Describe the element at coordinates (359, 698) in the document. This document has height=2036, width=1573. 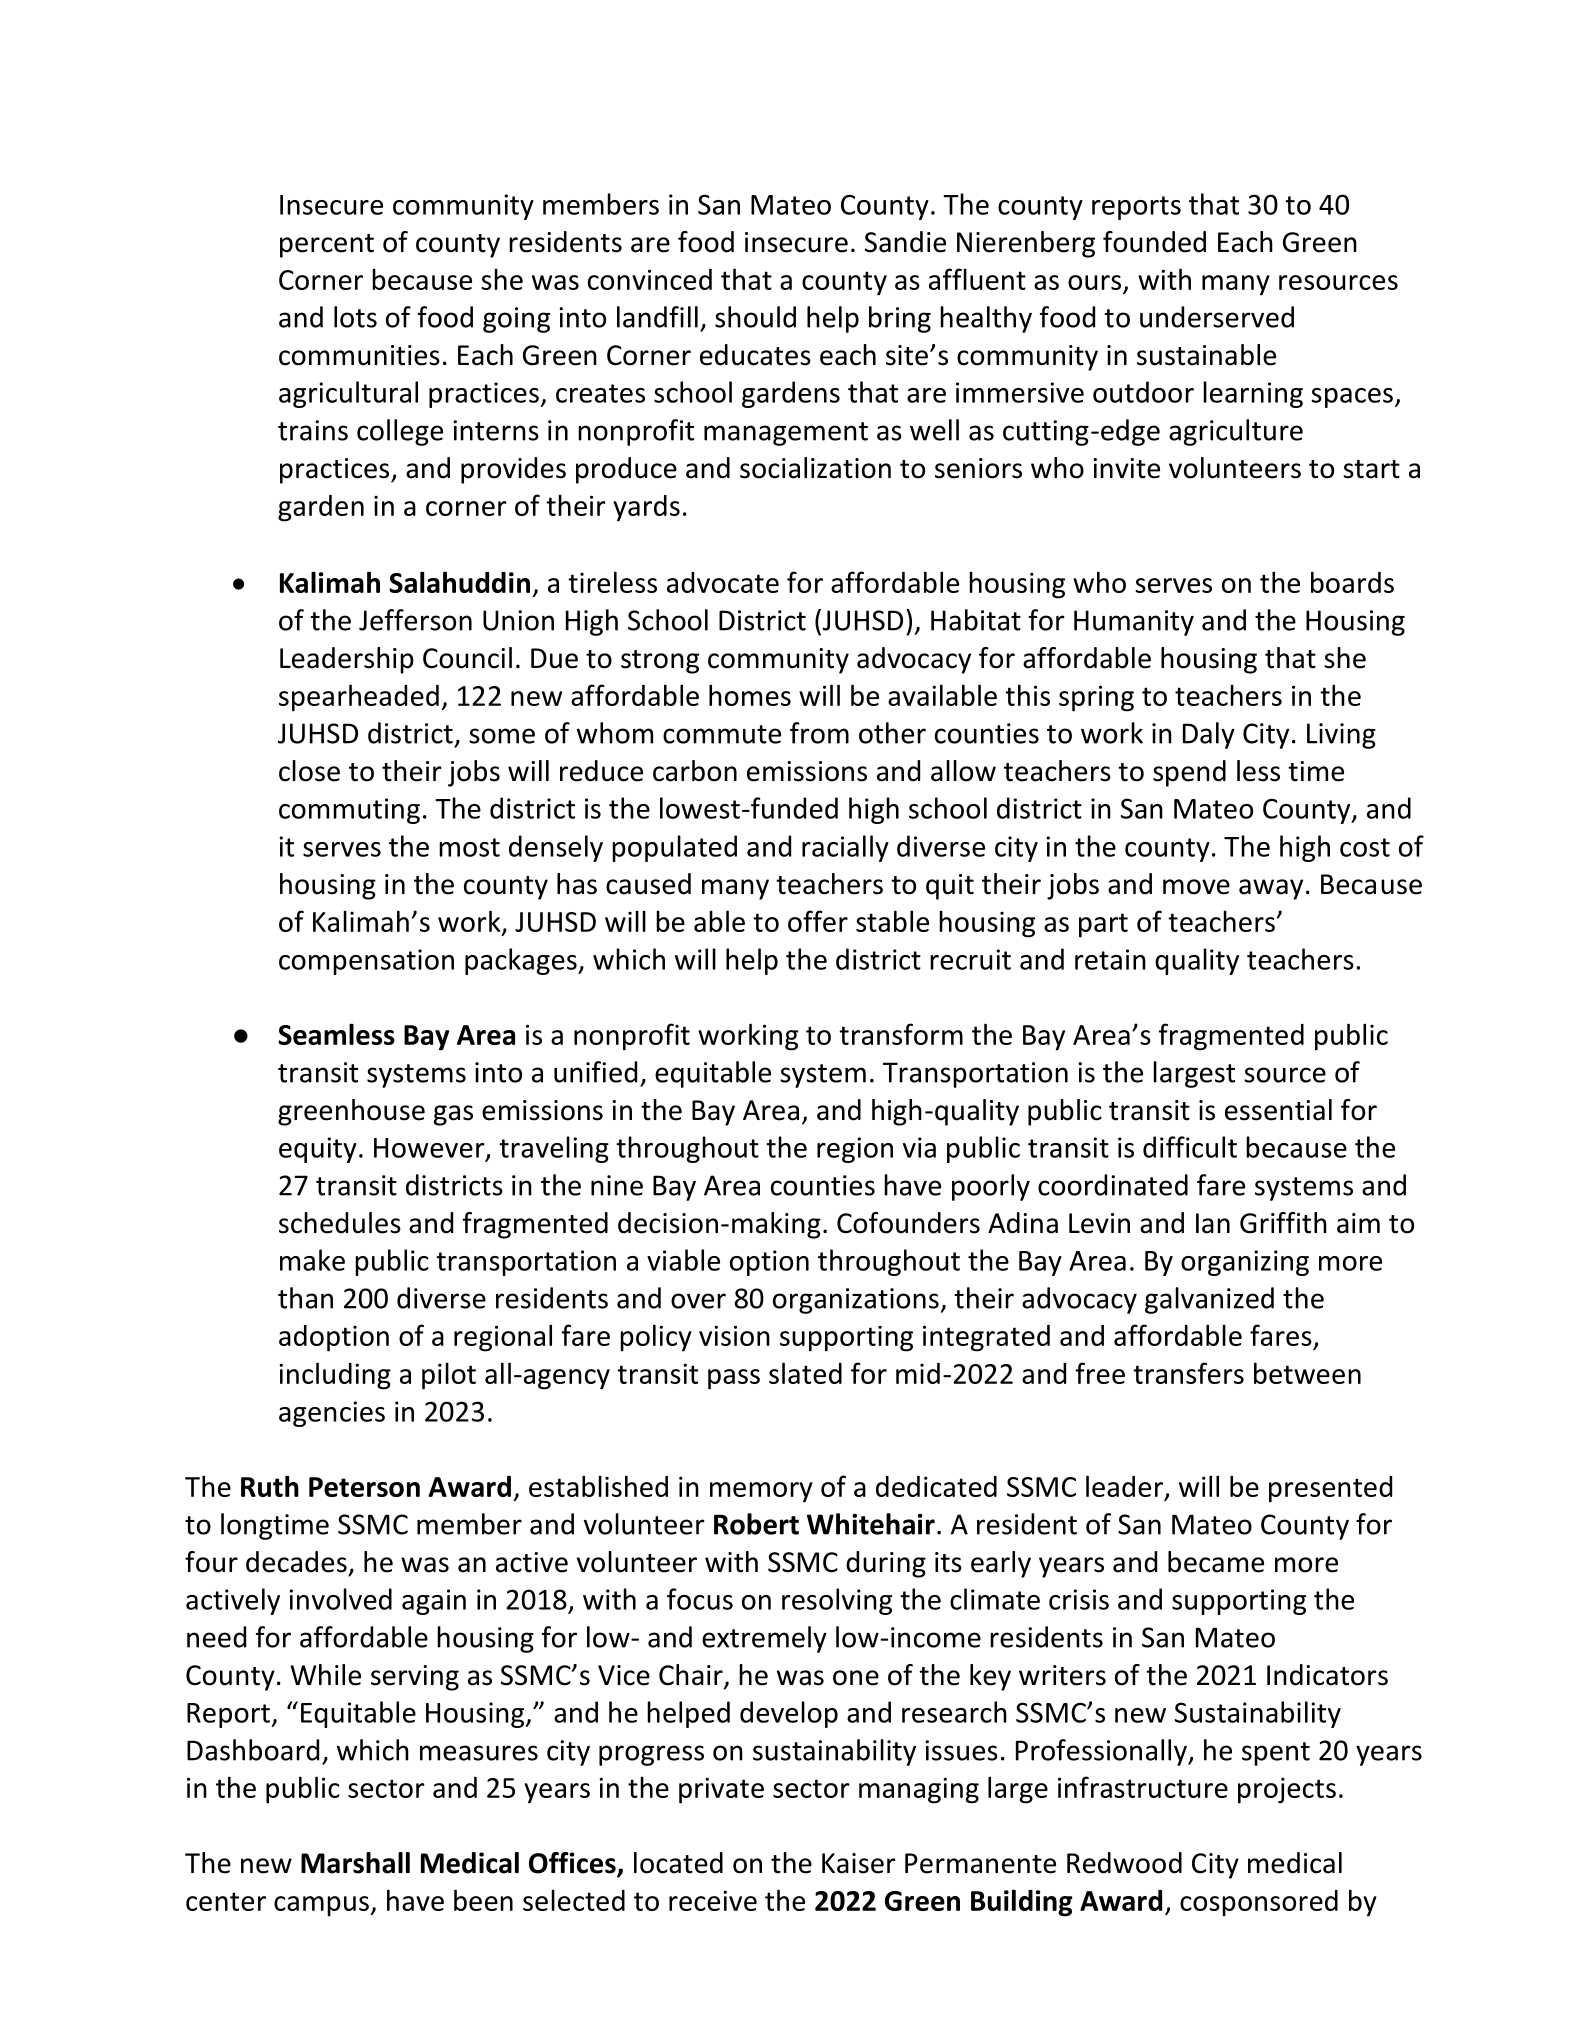
I see `spearheaded` at that location.
